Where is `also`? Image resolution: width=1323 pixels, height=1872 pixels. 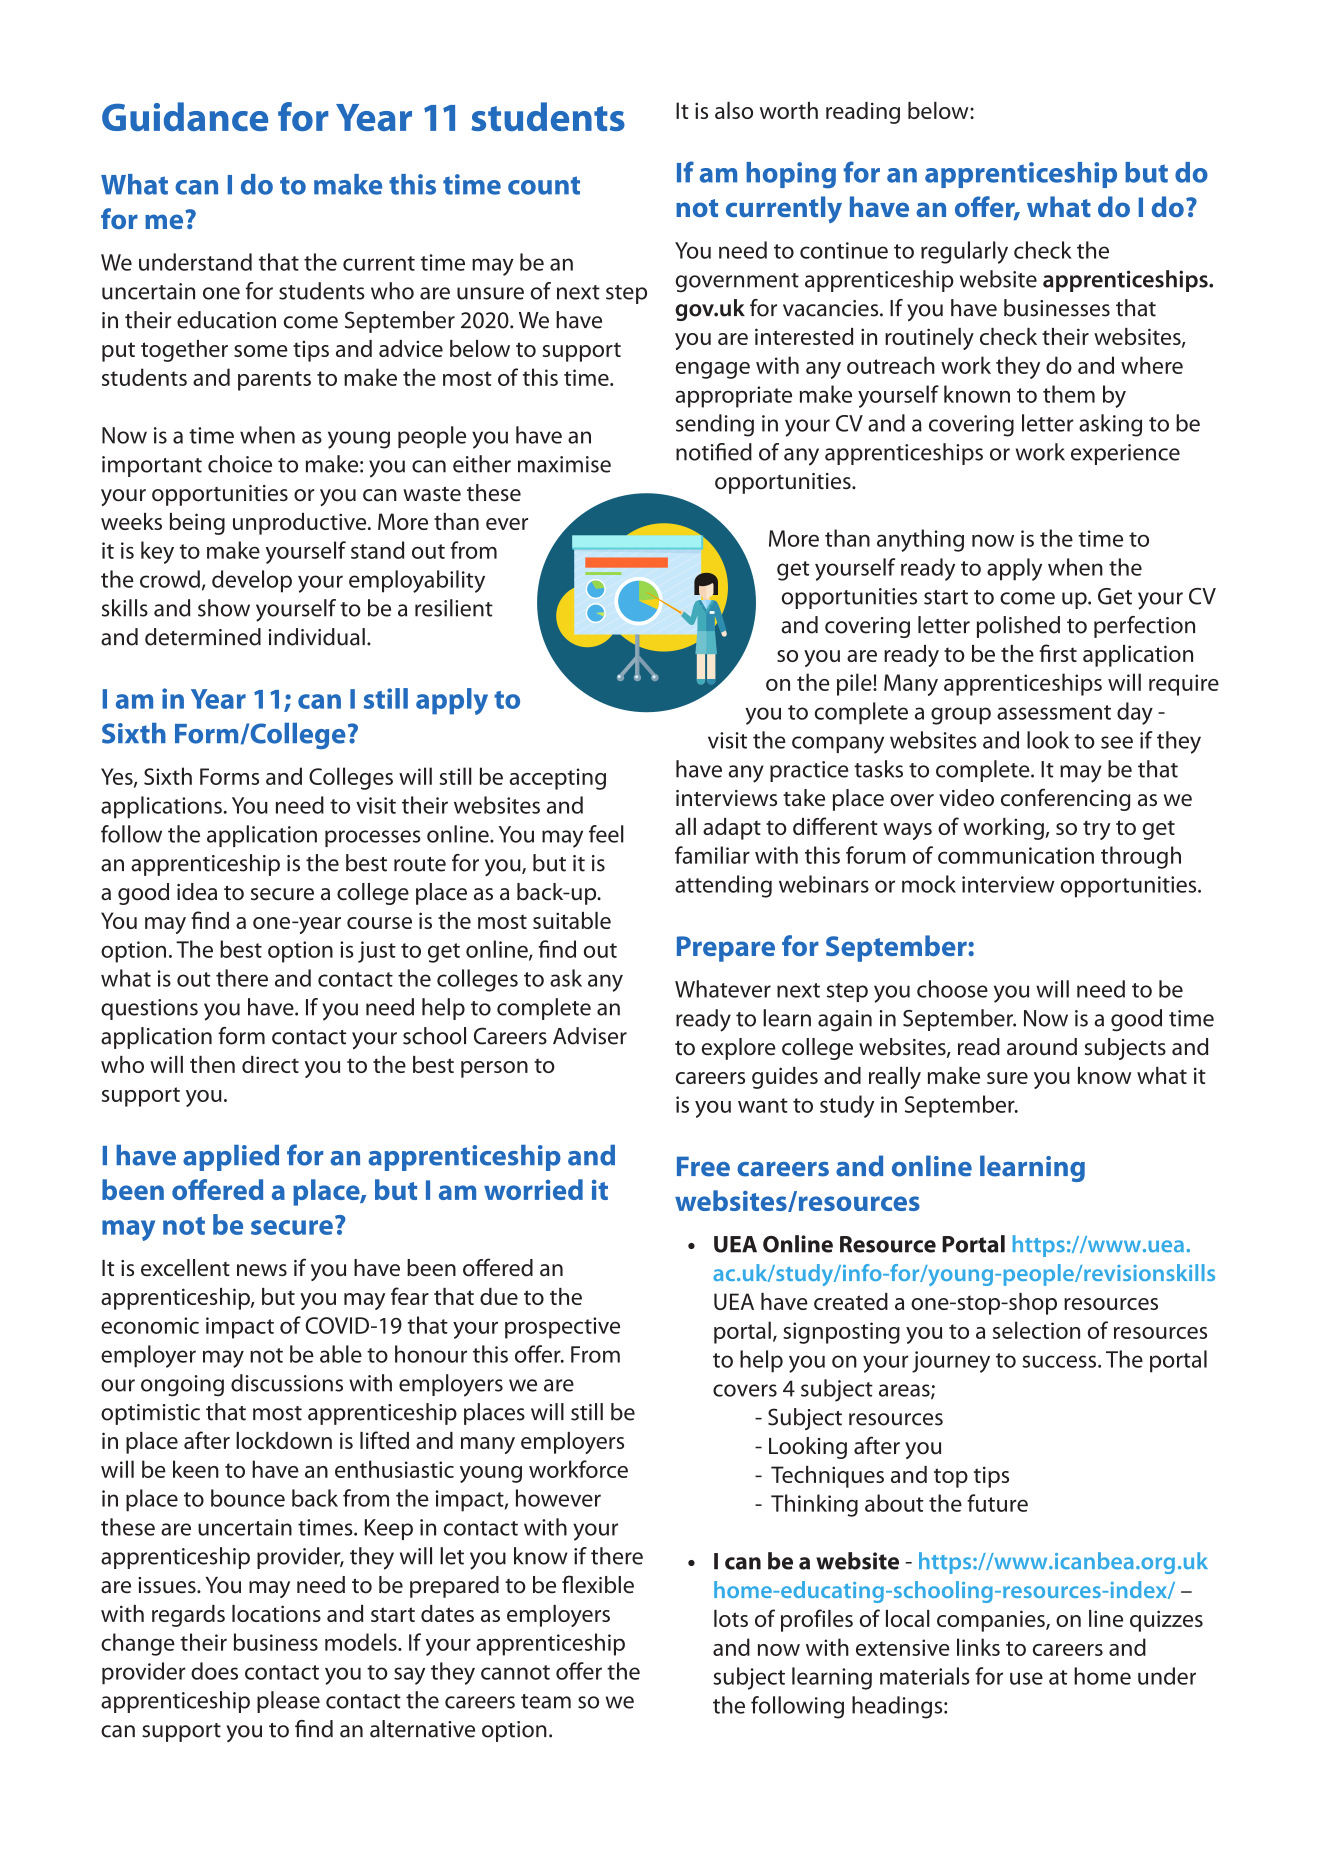
also is located at coordinates (734, 110).
